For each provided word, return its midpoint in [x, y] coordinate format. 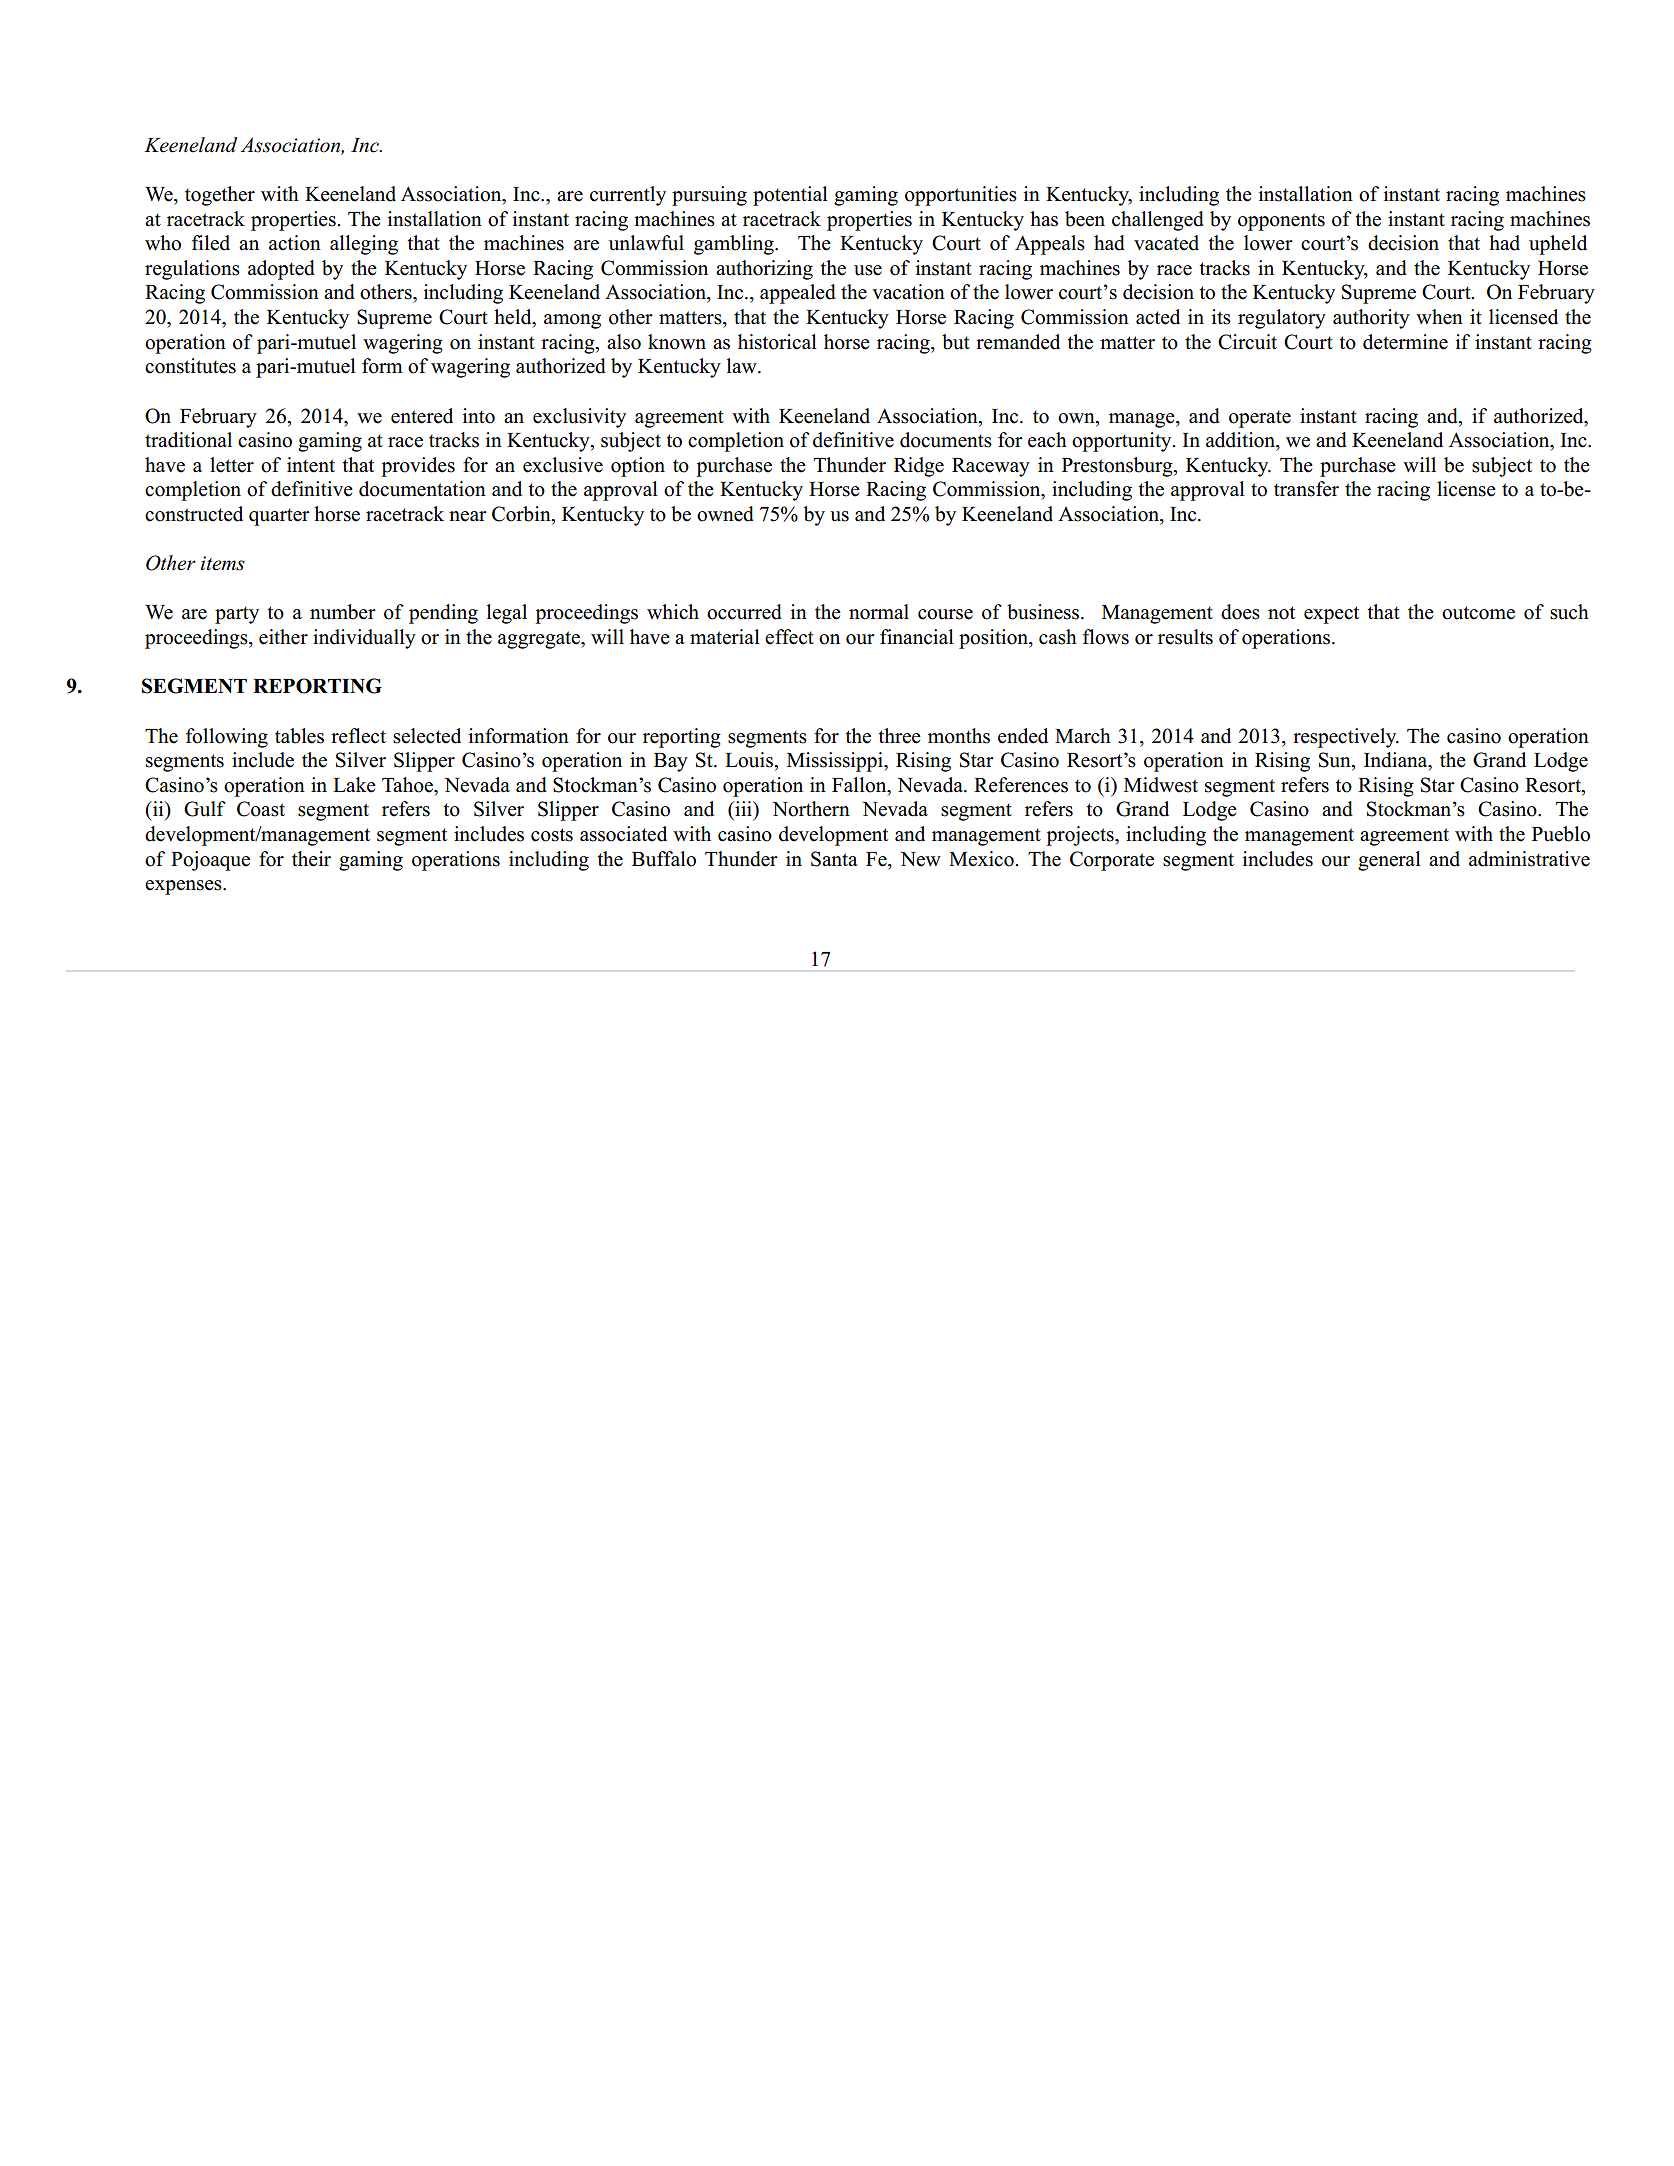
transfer [1306, 489]
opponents [1281, 222]
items [223, 563]
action [295, 243]
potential [790, 196]
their [311, 859]
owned [725, 514]
